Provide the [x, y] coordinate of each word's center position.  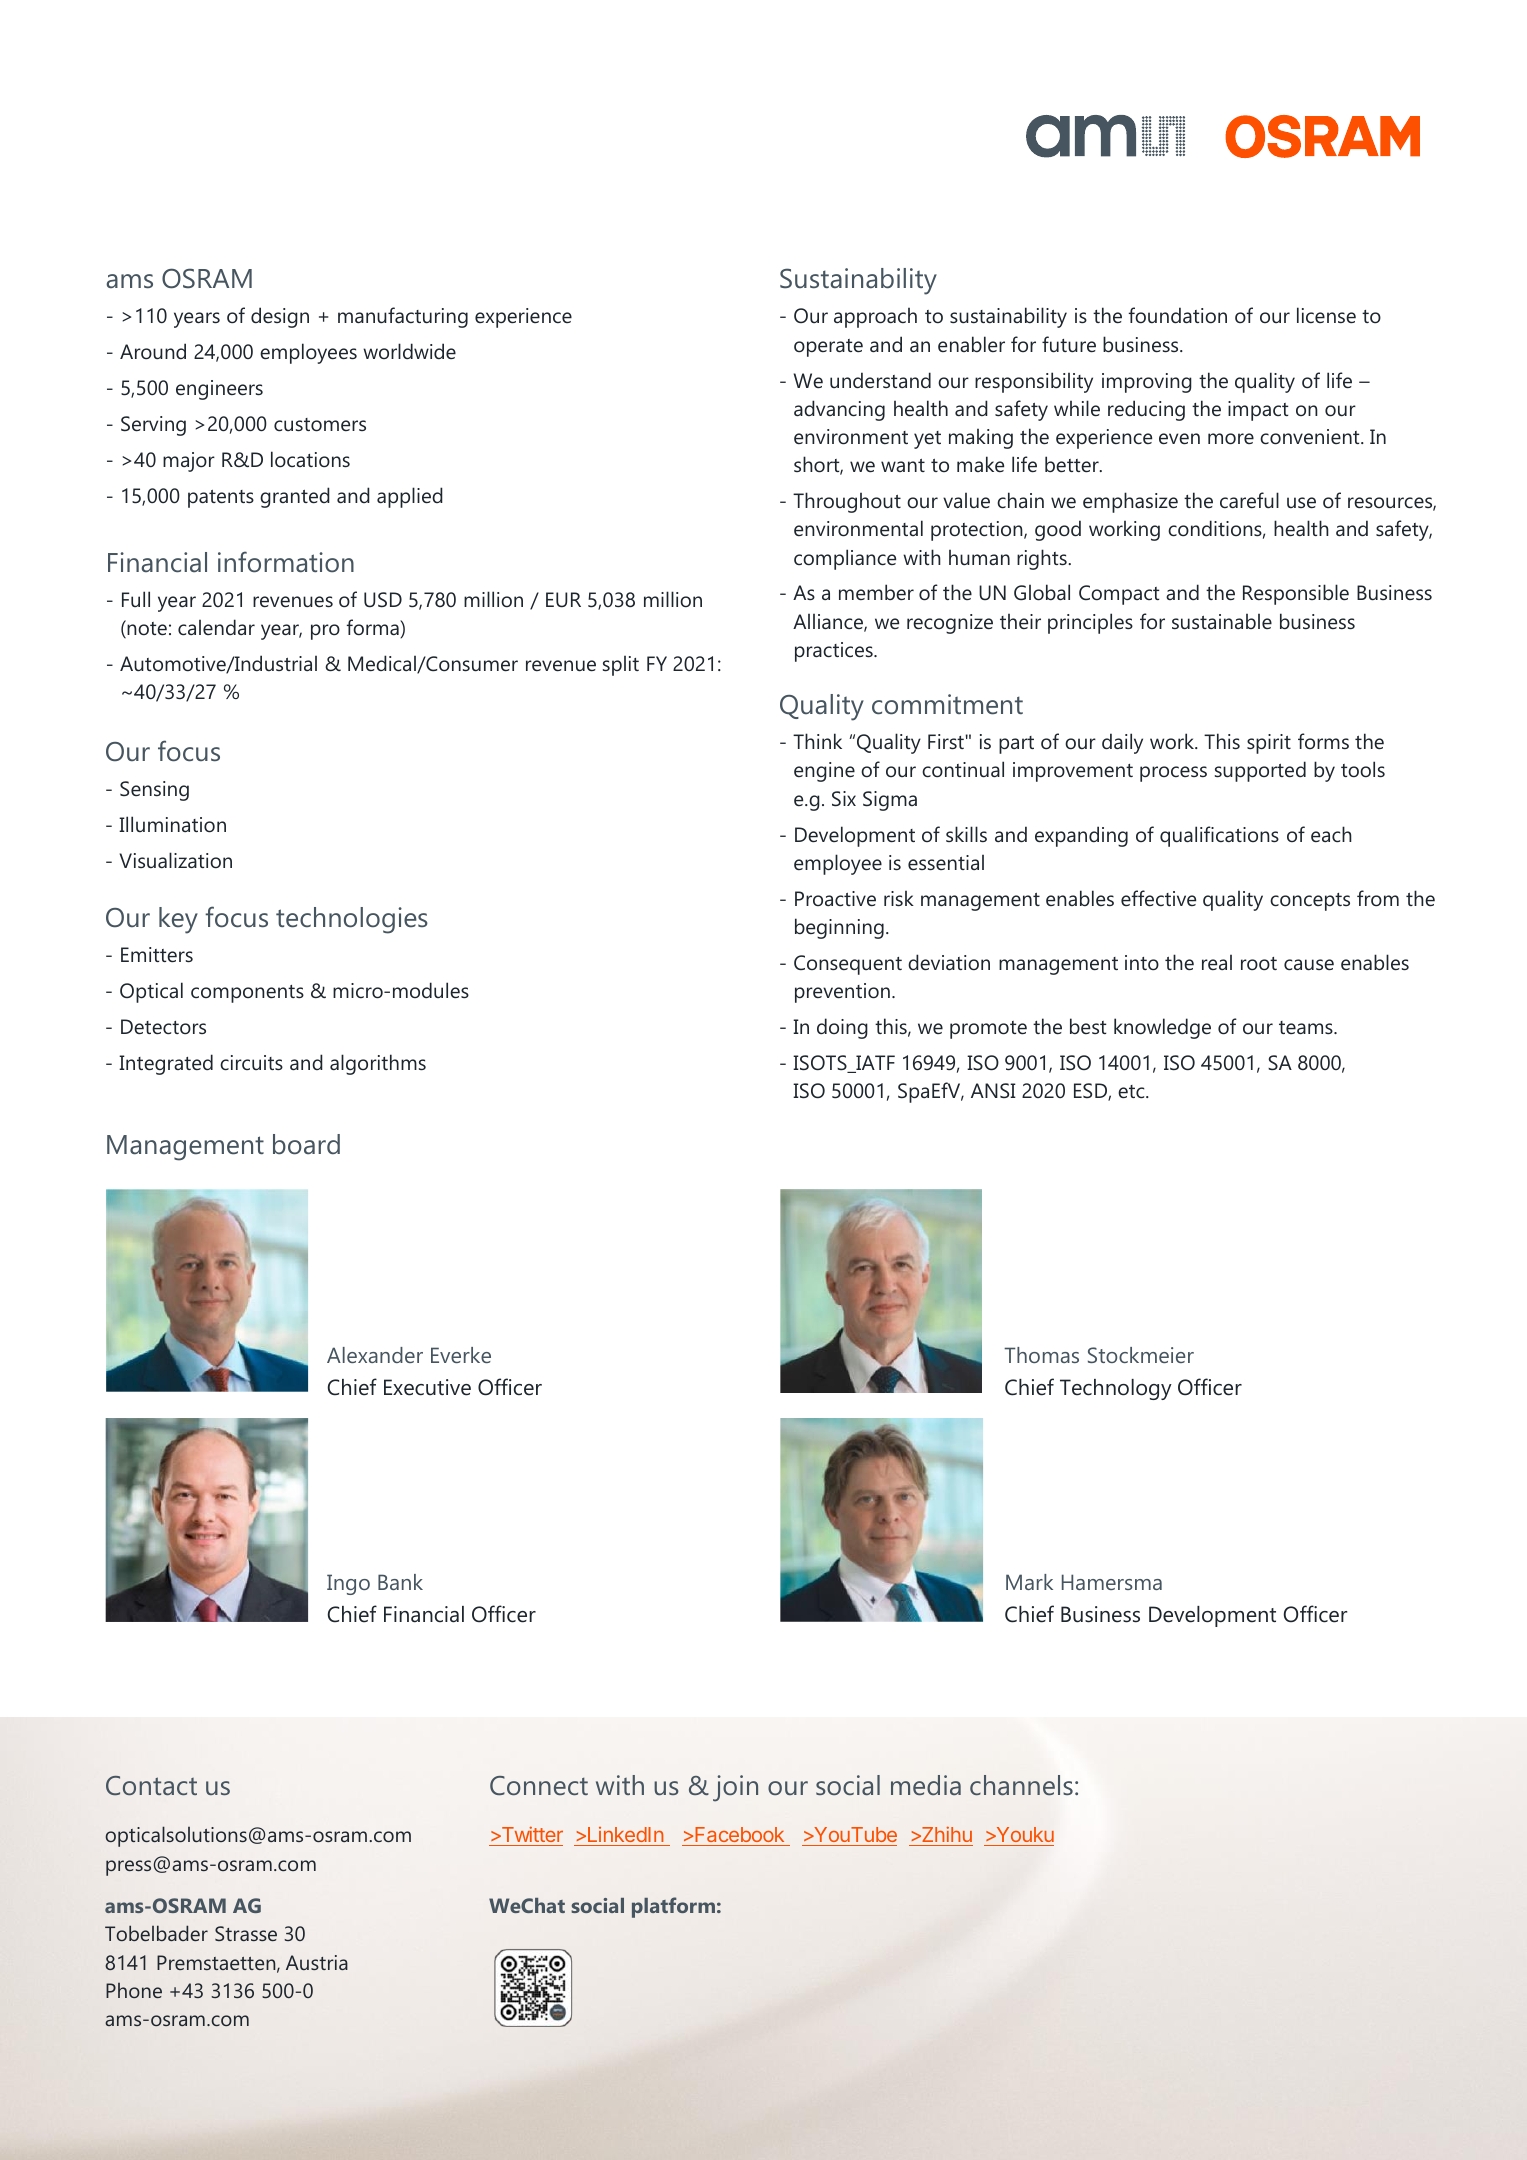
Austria [317, 1962]
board [306, 1144]
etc [1132, 1092]
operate [828, 348]
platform [673, 1907]
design [280, 317]
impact [1258, 411]
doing [842, 1028]
